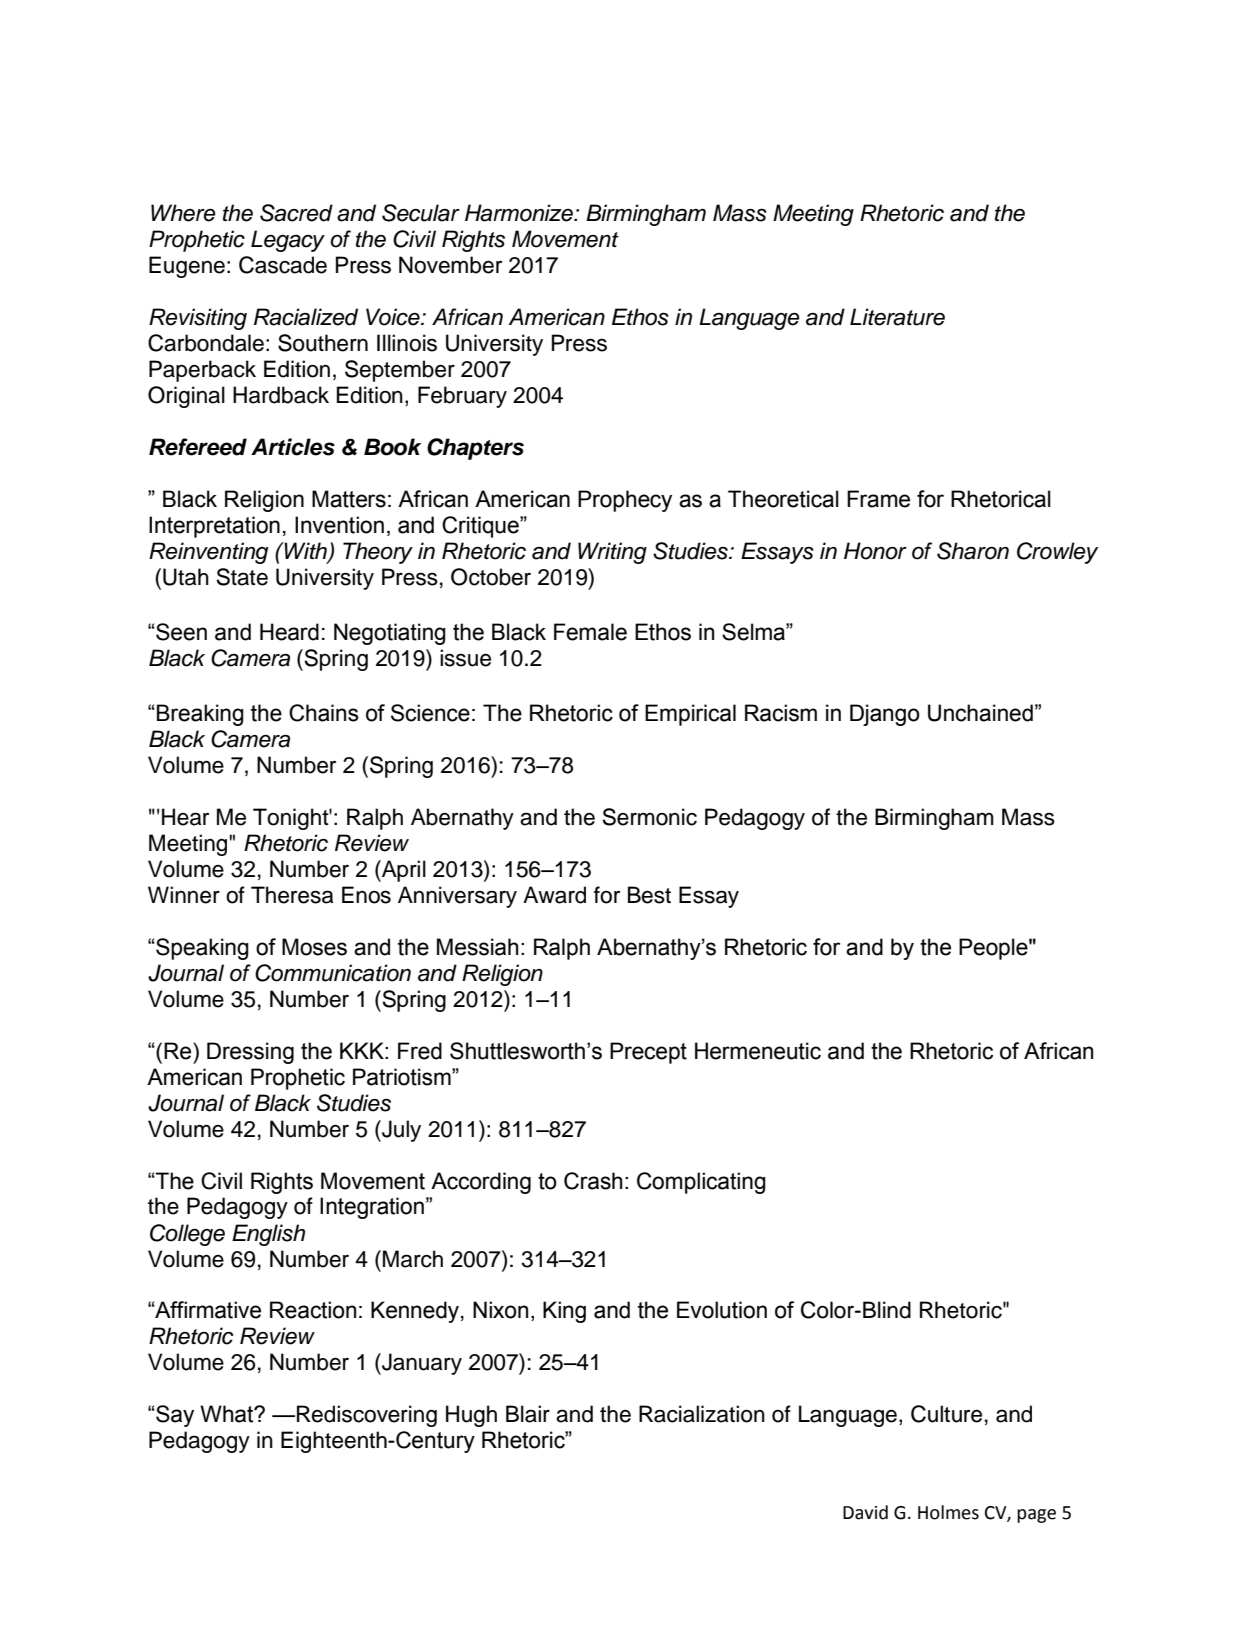  I want to click on Theresa, so click(292, 895).
